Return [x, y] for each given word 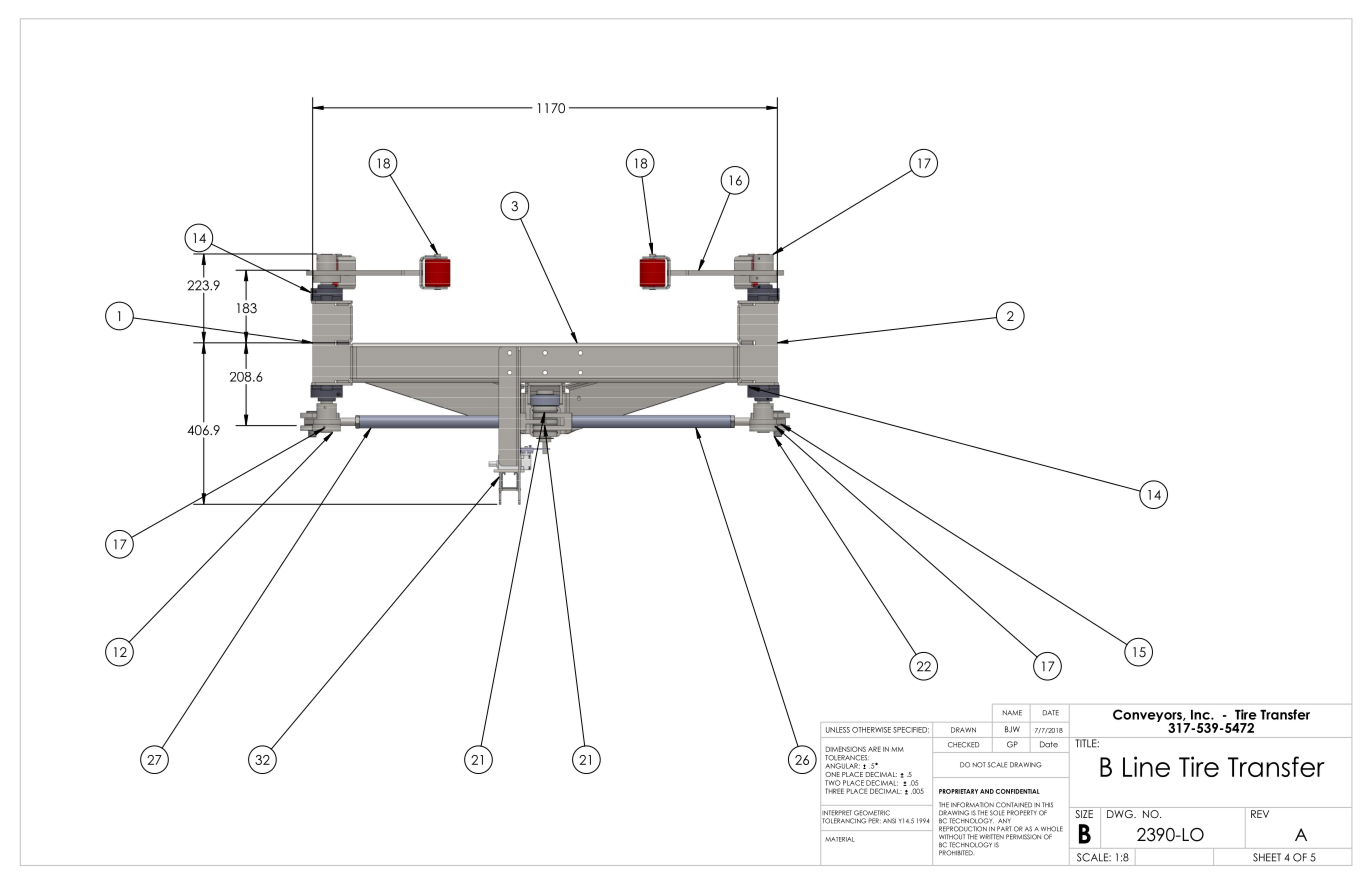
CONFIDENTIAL [1018, 791]
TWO [832, 783]
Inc [1201, 715]
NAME [1012, 713]
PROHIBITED [956, 853]
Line [1146, 766]
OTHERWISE [871, 730]
